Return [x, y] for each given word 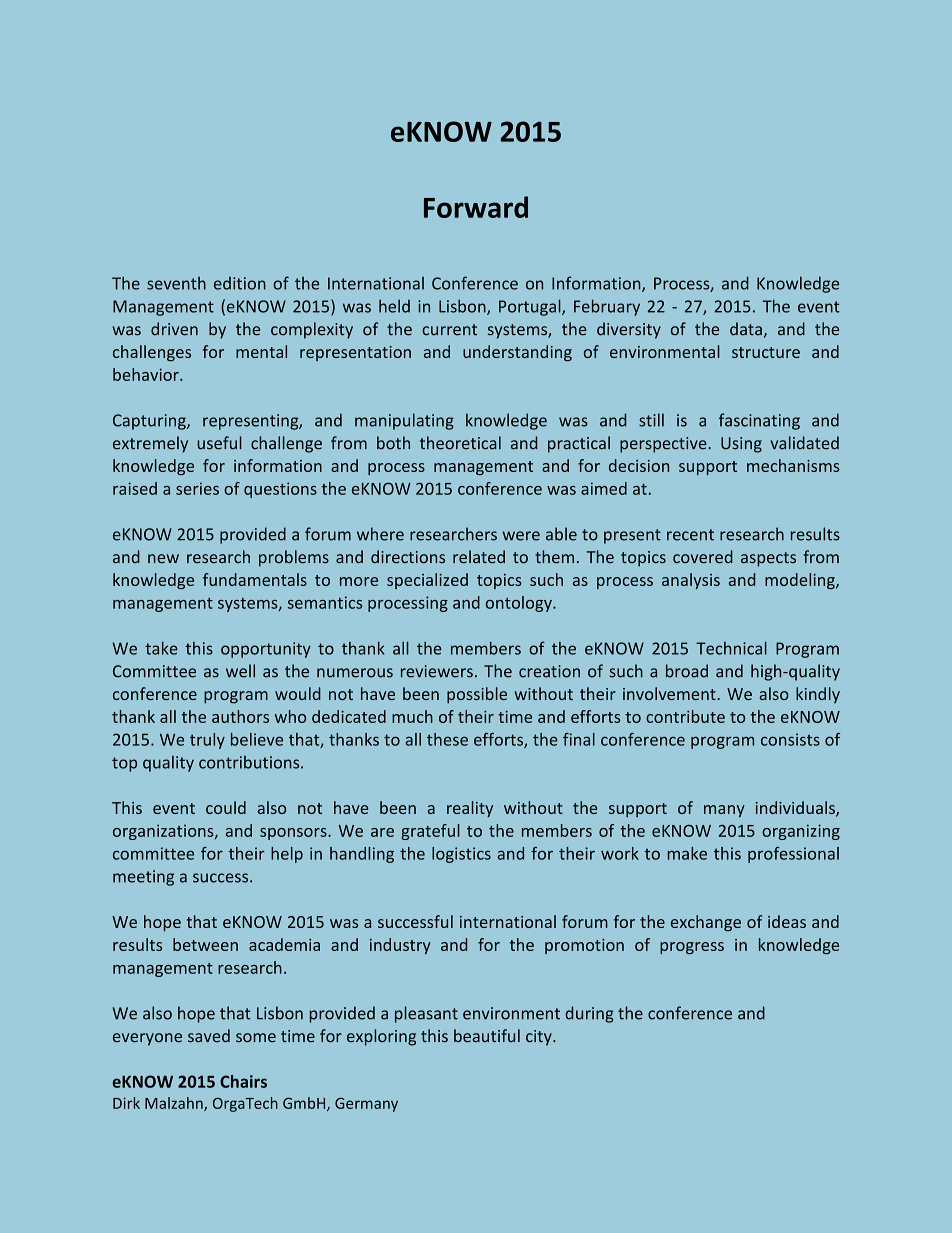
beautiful [487, 1035]
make [687, 853]
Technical [731, 648]
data [746, 329]
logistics [461, 855]
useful [219, 443]
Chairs [243, 1081]
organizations [164, 832]
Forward [476, 207]
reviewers [437, 671]
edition [240, 283]
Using [741, 445]
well [240, 671]
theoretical [460, 443]
